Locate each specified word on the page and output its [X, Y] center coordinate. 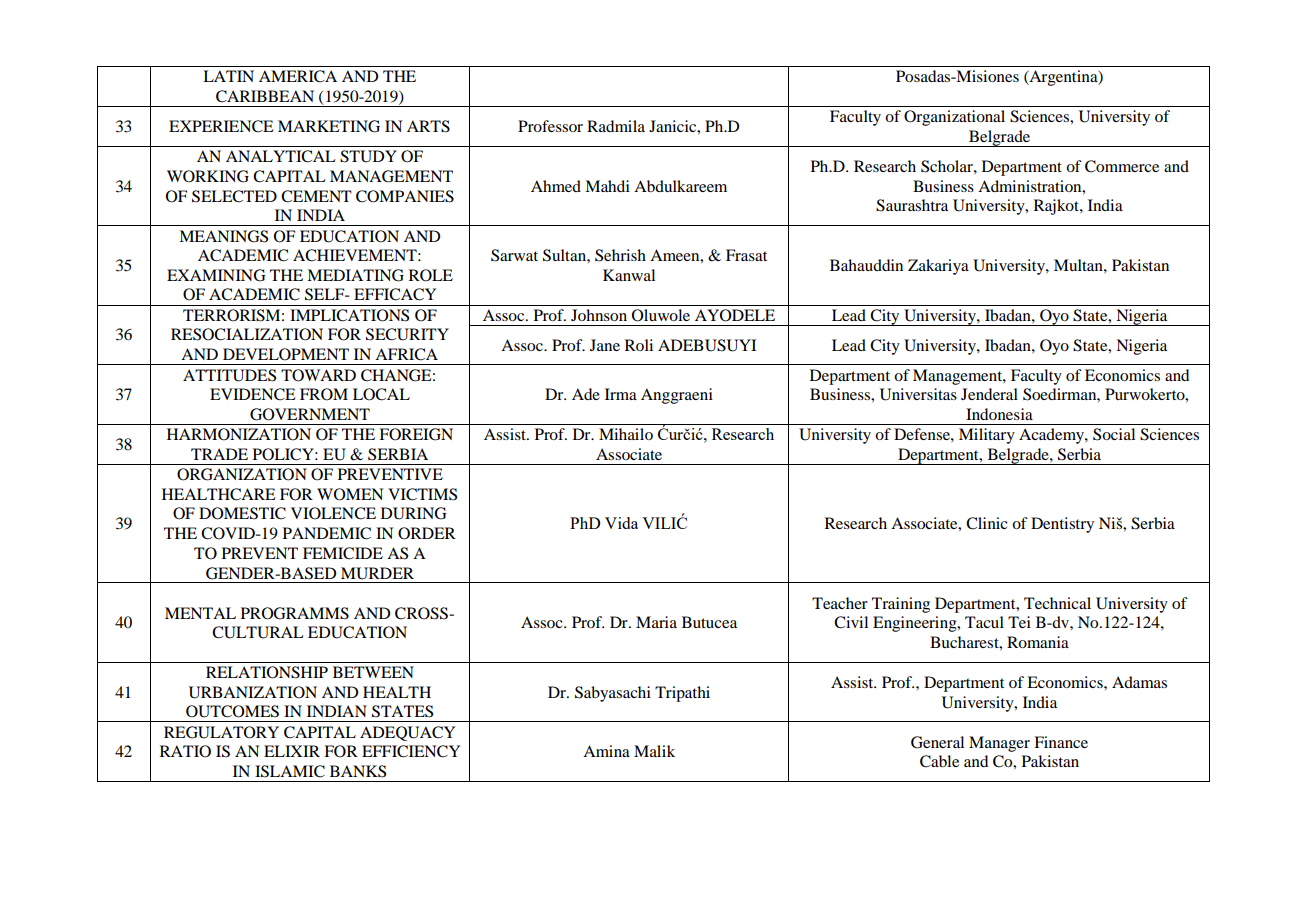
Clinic [986, 523]
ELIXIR [292, 751]
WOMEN [350, 494]
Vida [621, 523]
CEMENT [316, 196]
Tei [1019, 622]
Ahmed [556, 186]
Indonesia [999, 414]
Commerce [1122, 166]
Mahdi [607, 186]
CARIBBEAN [265, 96]
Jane [605, 345]
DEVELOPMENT [286, 354]
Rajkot [1057, 207]
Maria [656, 622]
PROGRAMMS [295, 613]
